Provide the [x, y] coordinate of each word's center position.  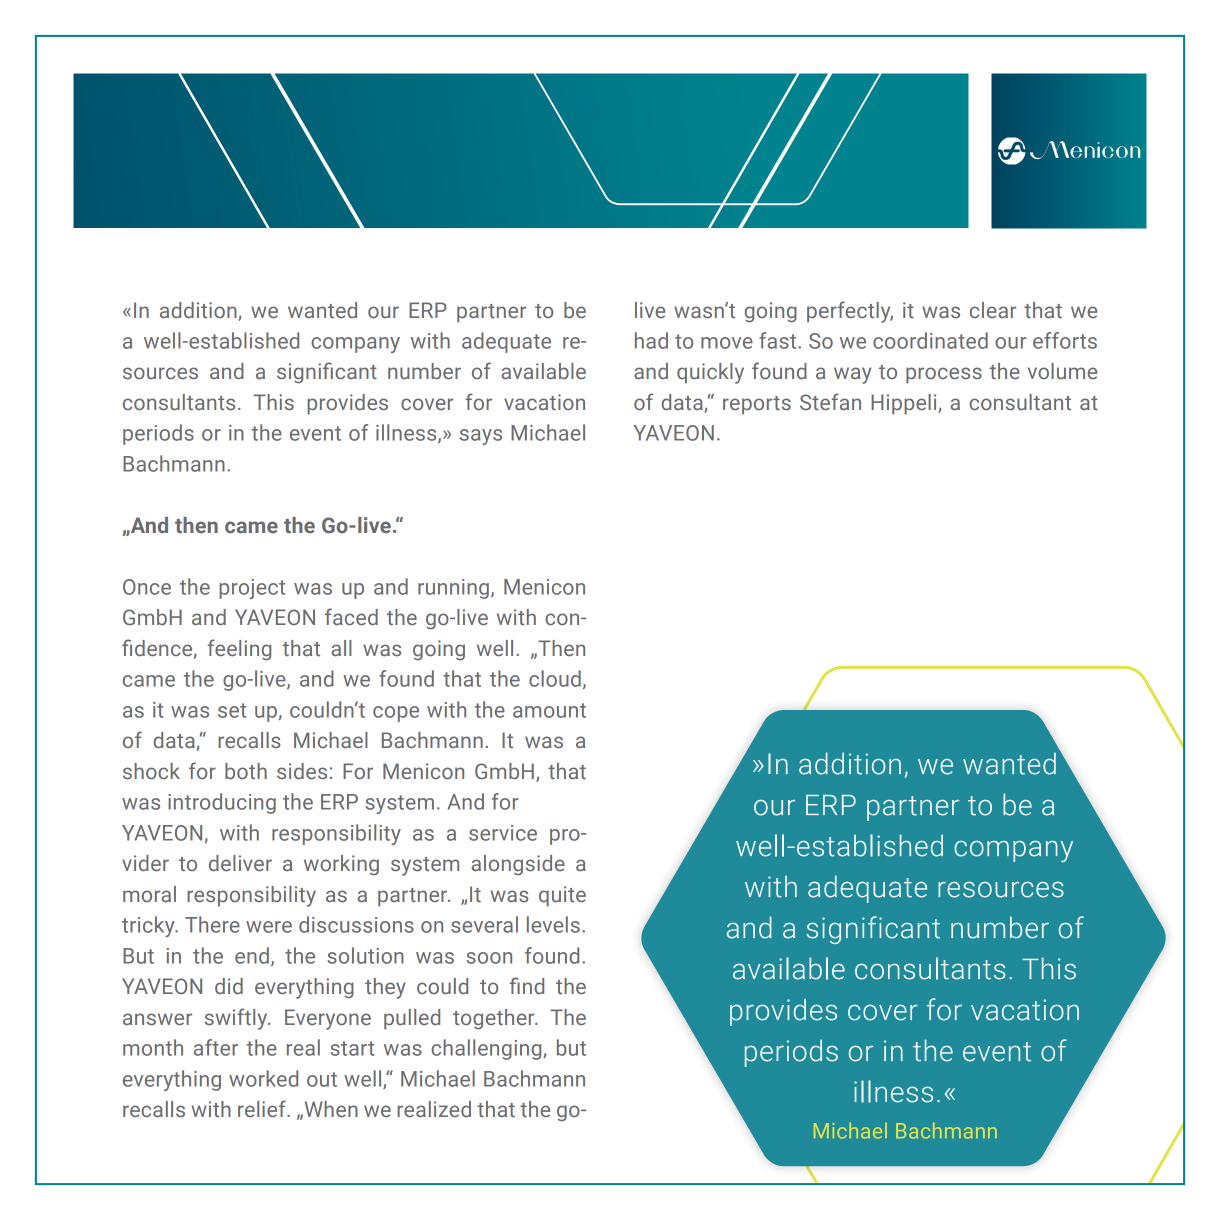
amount [549, 710]
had [651, 340]
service [503, 833]
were [269, 927]
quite [562, 896]
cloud [555, 678]
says [481, 437]
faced [351, 617]
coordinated [930, 340]
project [252, 589]
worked [263, 1078]
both [246, 771]
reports [757, 405]
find [526, 985]
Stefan [830, 402]
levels [553, 924]
